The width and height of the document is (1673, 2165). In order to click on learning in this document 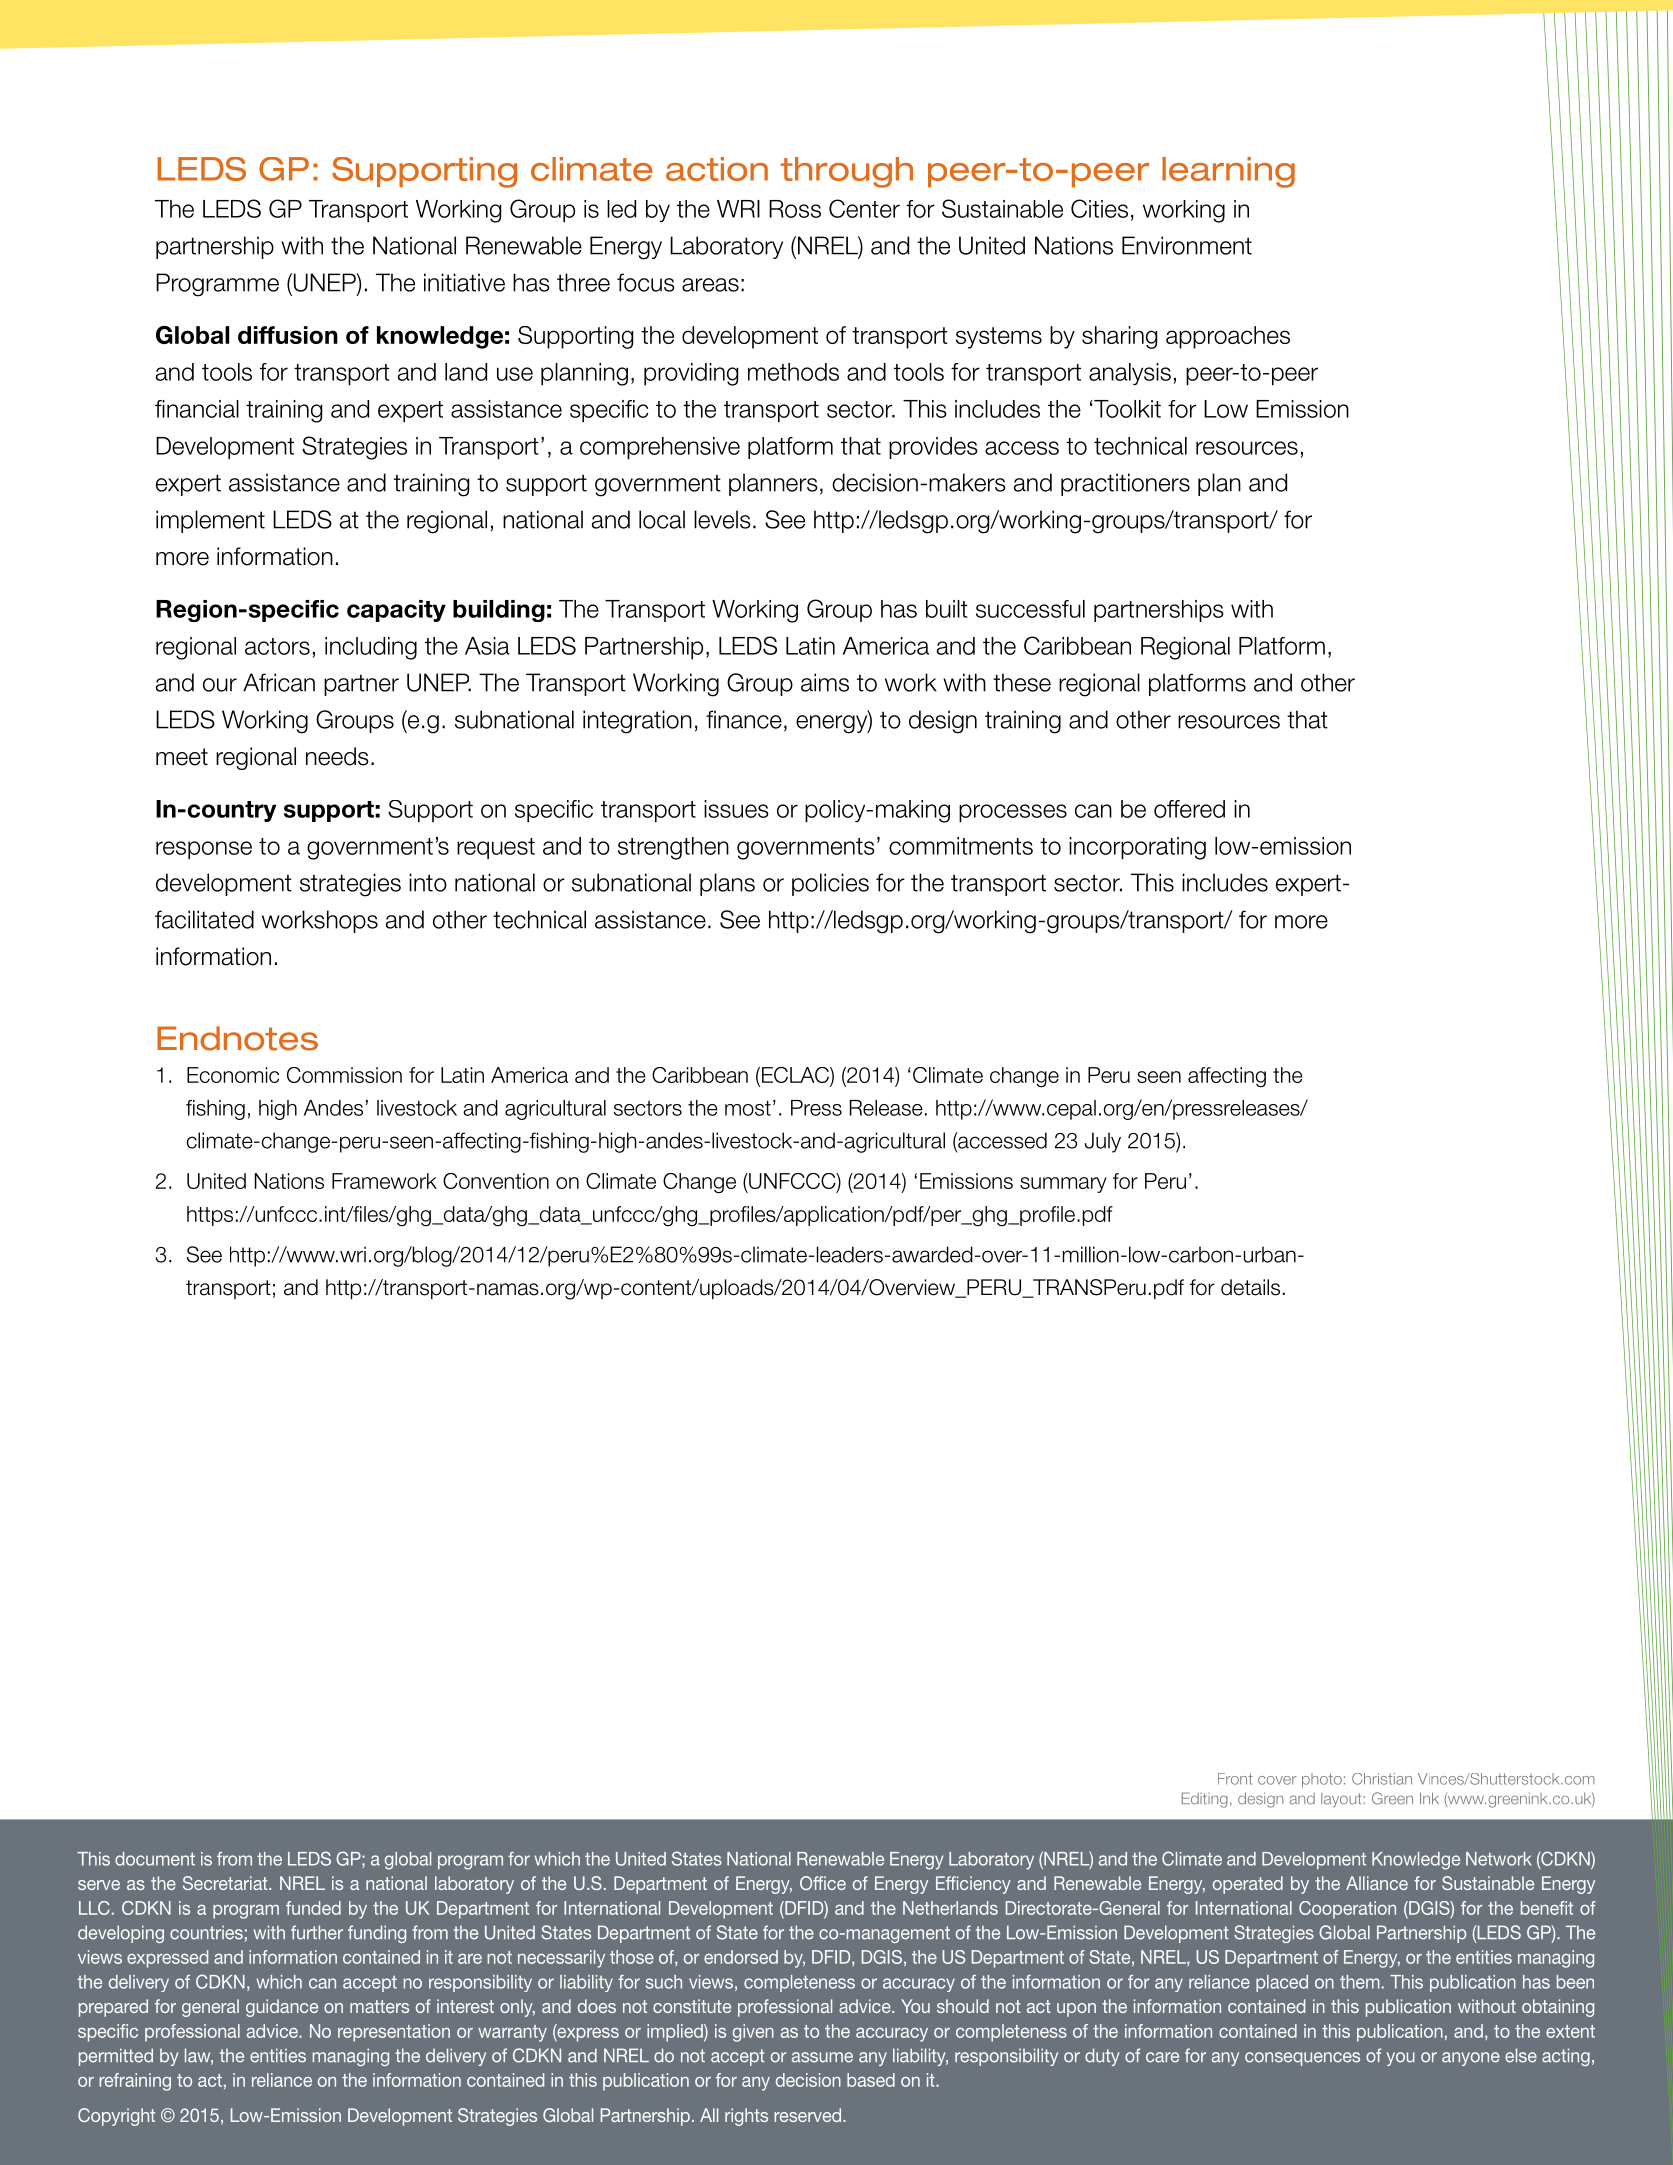, I will do `click(1228, 172)`.
